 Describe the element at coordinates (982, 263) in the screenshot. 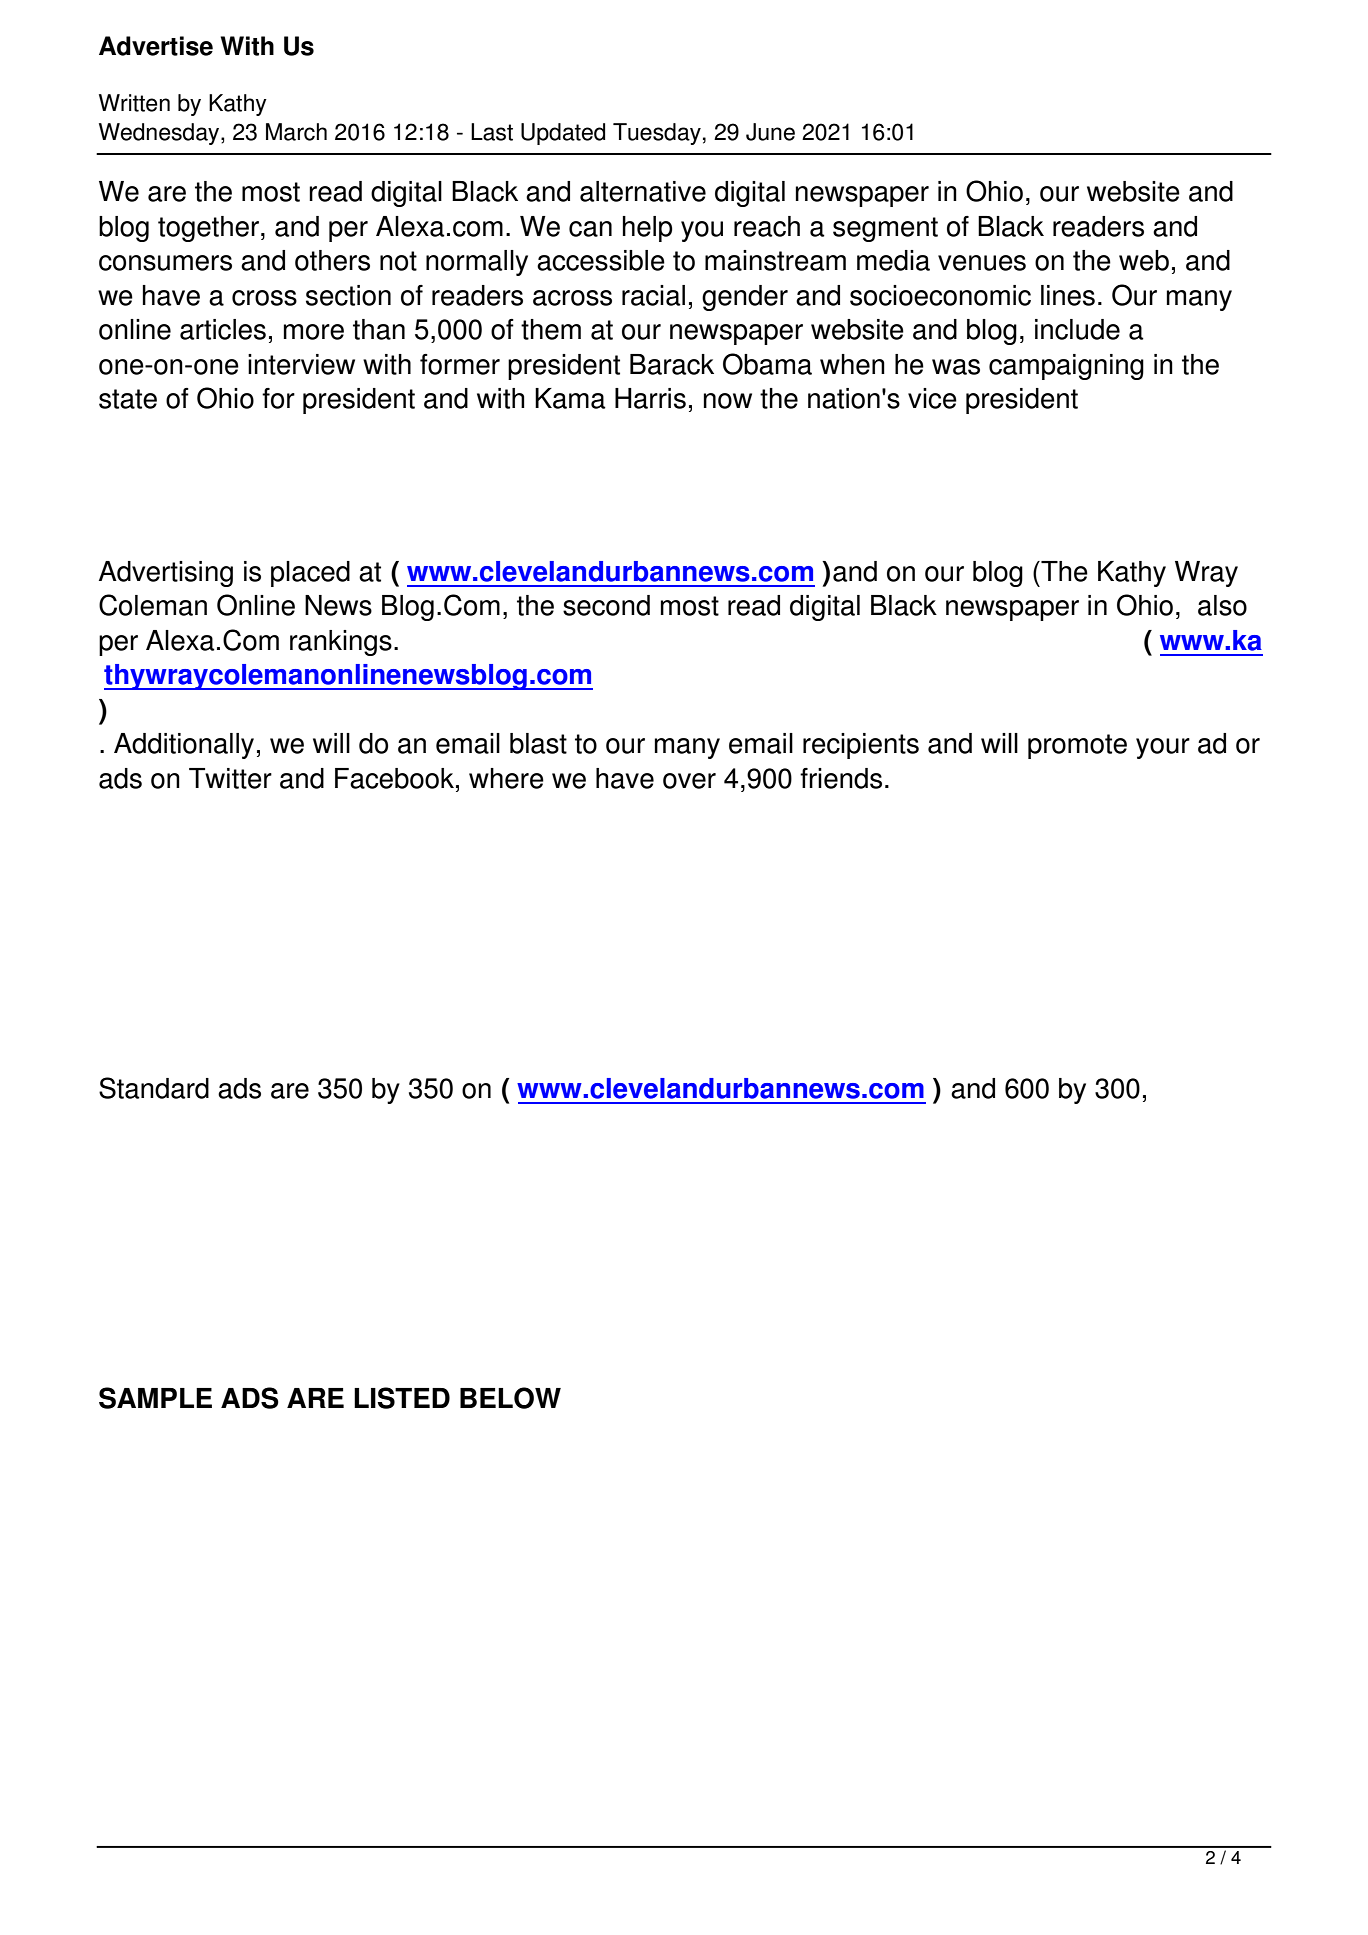

I see `venues` at that location.
